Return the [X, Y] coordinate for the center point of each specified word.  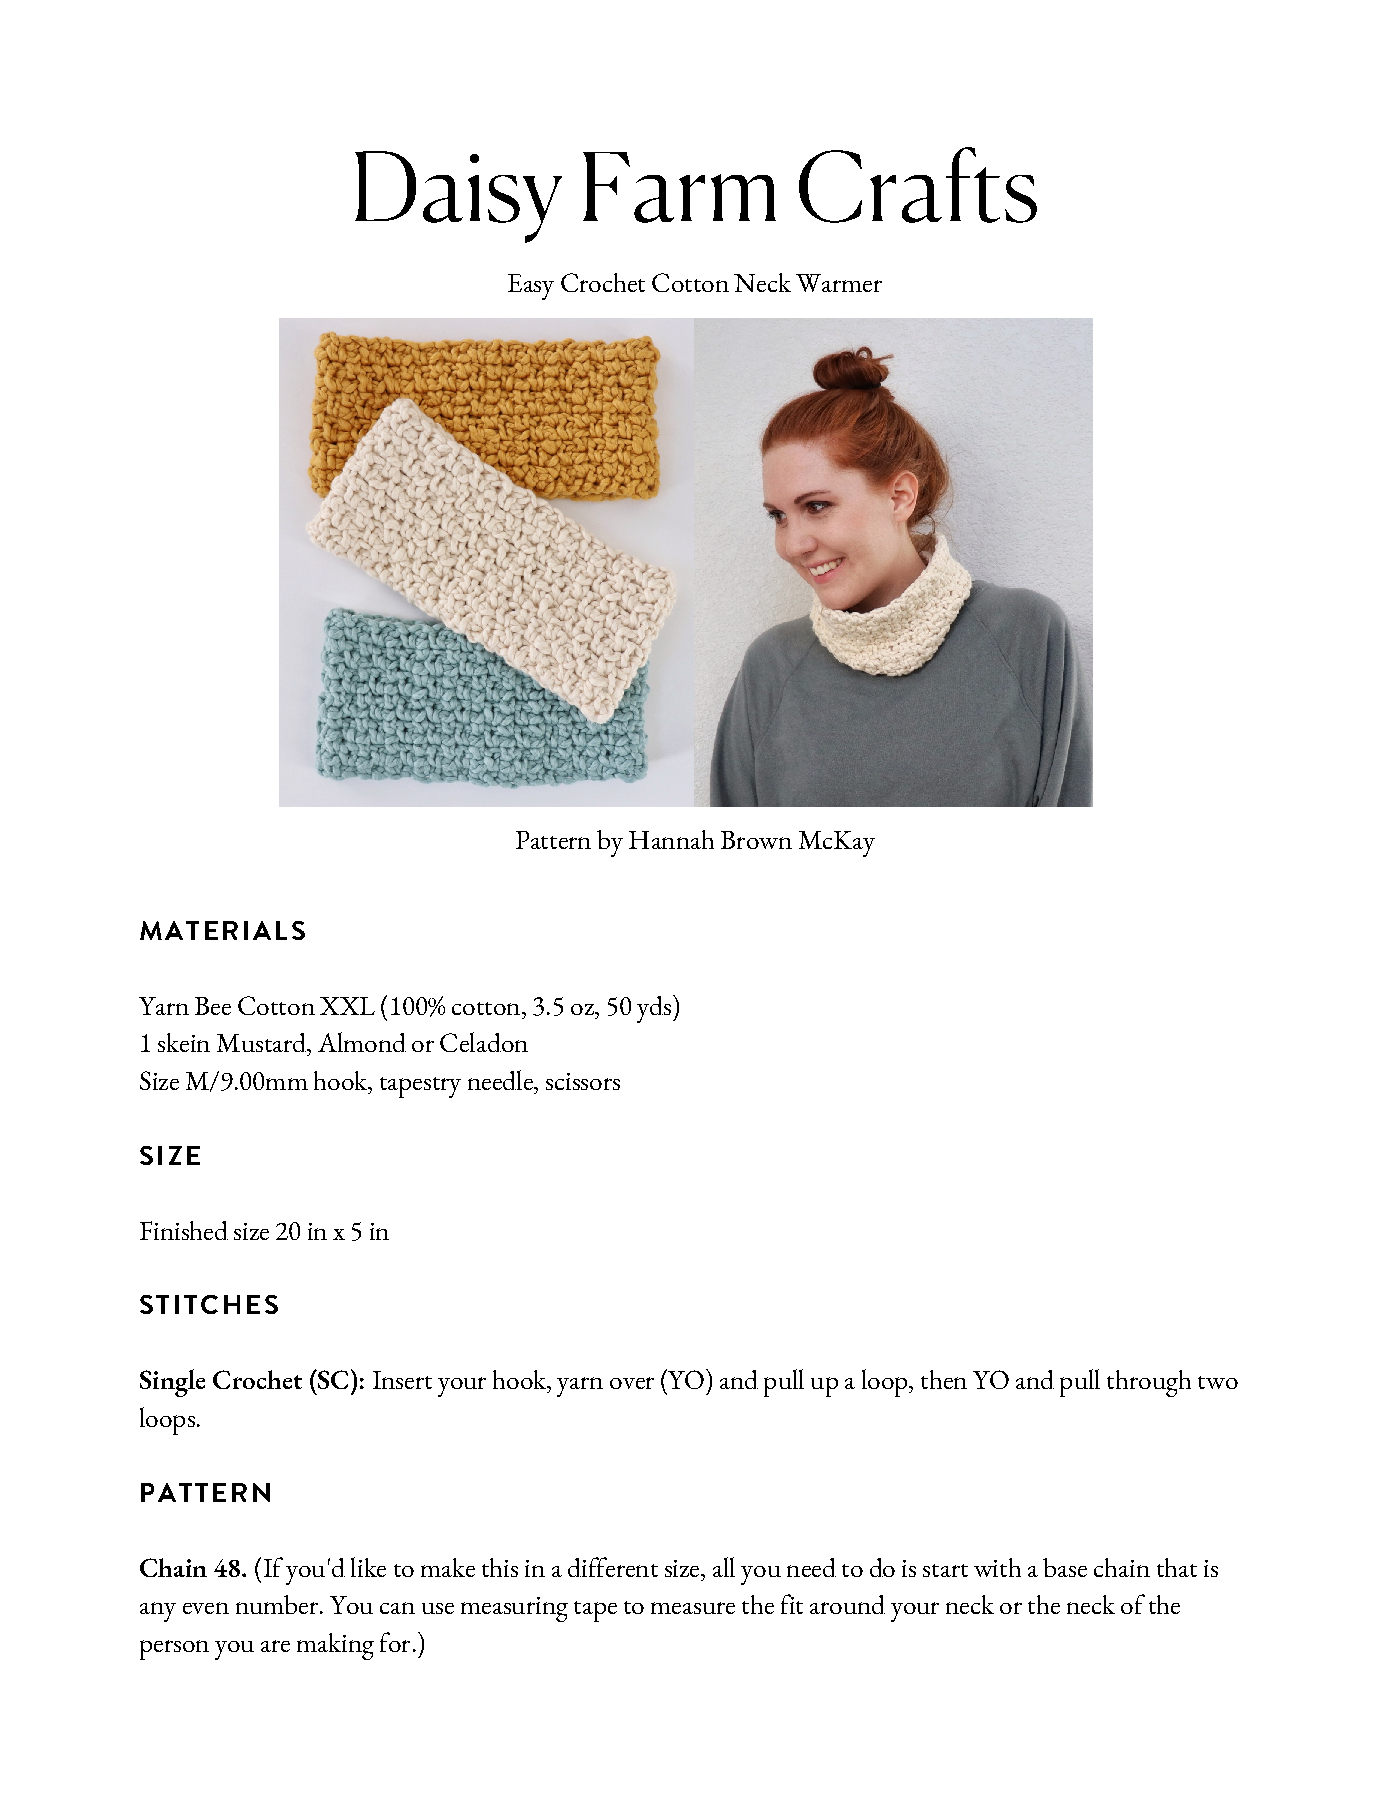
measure [693, 1608]
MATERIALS [222, 930]
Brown [756, 840]
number [278, 1604]
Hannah [671, 839]
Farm [679, 187]
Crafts [918, 185]
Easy [531, 287]
